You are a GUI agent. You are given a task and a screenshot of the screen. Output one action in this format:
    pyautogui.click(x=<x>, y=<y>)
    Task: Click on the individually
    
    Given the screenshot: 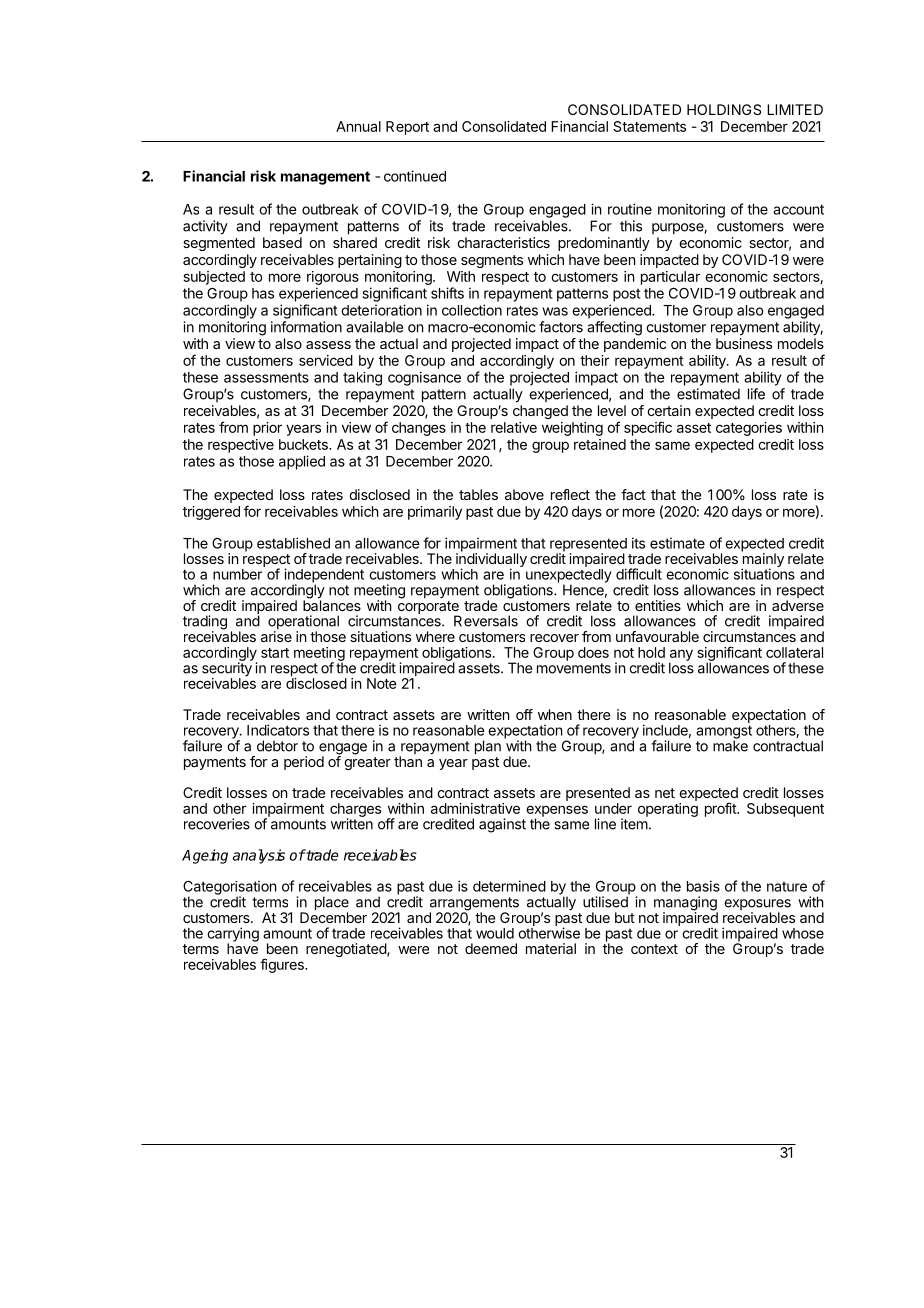 What is the action you would take?
    pyautogui.click(x=491, y=560)
